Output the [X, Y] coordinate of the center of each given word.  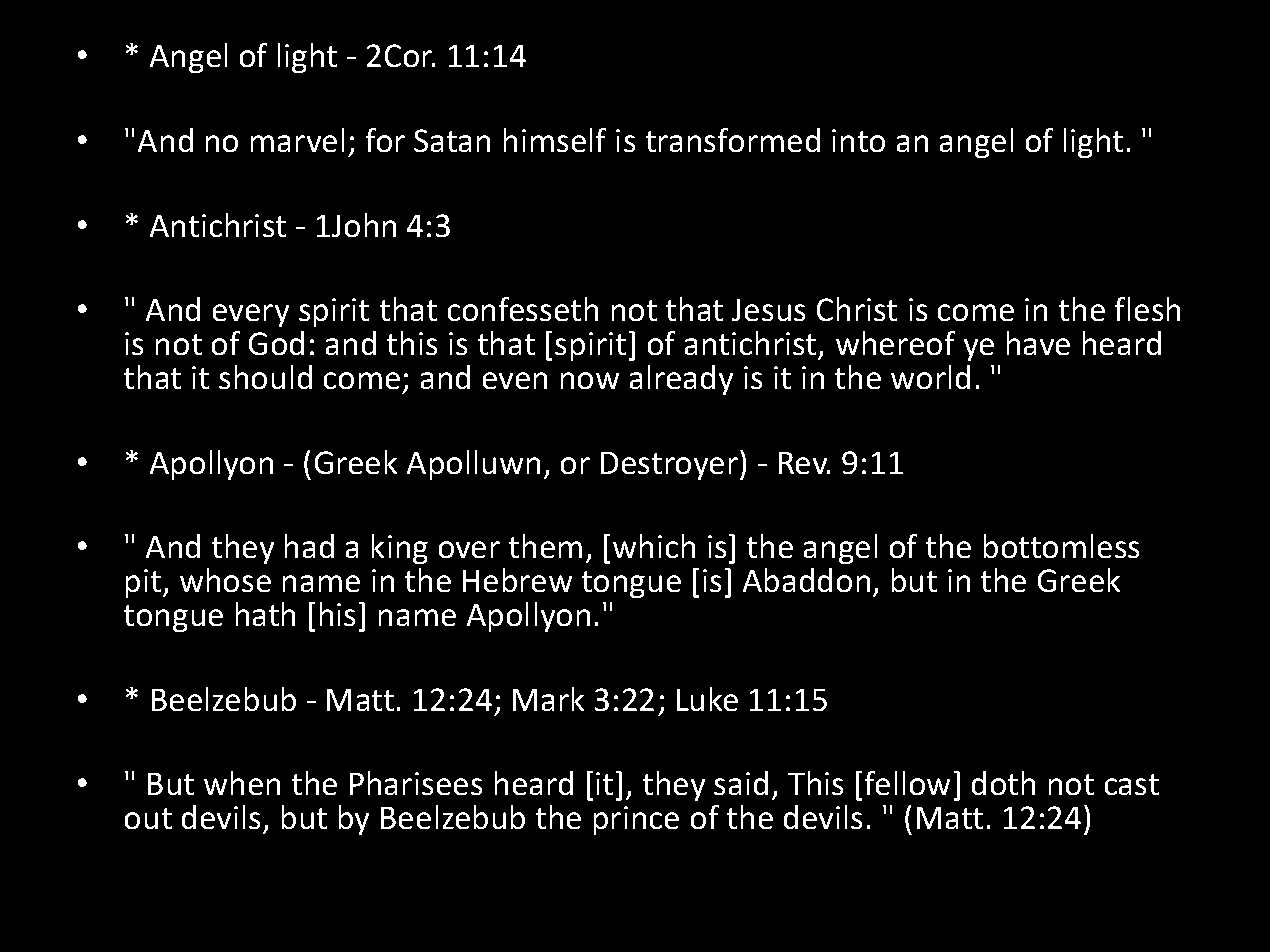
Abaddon [806, 580]
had [309, 546]
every [251, 315]
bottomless [1061, 546]
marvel [297, 140]
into [858, 140]
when [242, 783]
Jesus [768, 310]
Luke [707, 699]
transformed [733, 140]
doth [1003, 783]
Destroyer [671, 465]
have [1038, 343]
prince [636, 820]
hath [265, 614]
